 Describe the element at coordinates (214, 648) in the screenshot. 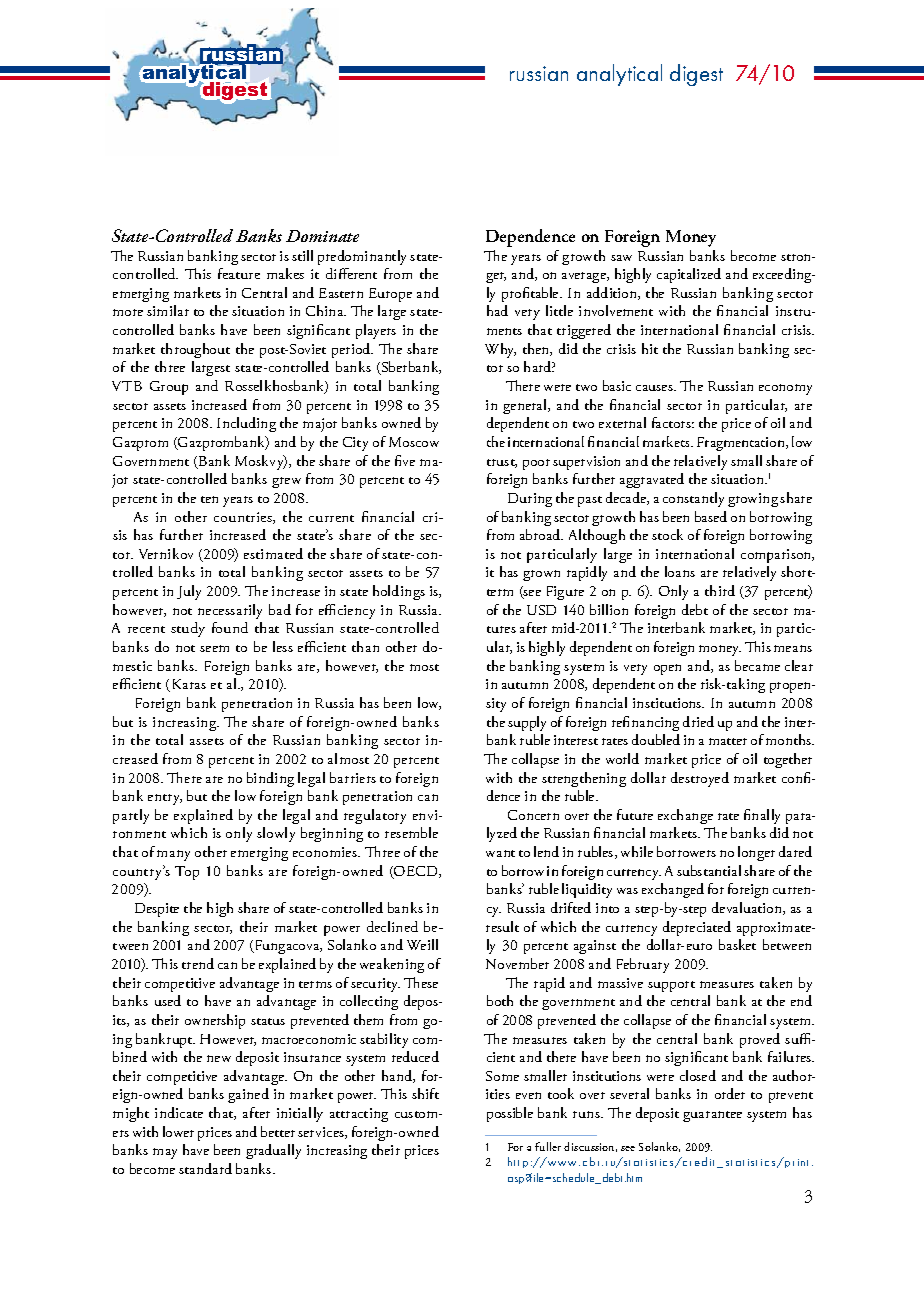

I see `seem` at that location.
